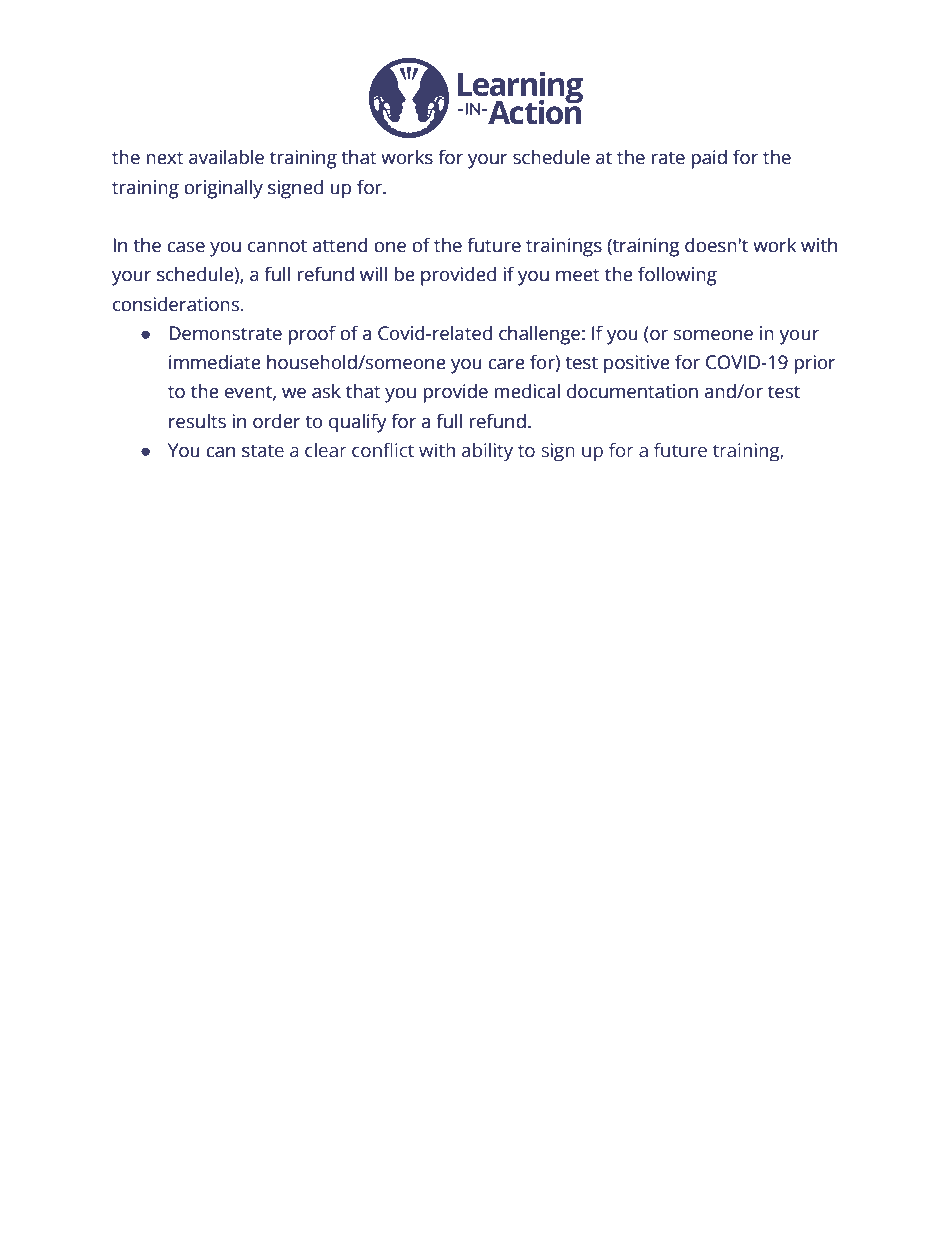 The width and height of the page is (952, 1233). What do you see at coordinates (215, 362) in the page?
I see `immediate` at bounding box center [215, 362].
